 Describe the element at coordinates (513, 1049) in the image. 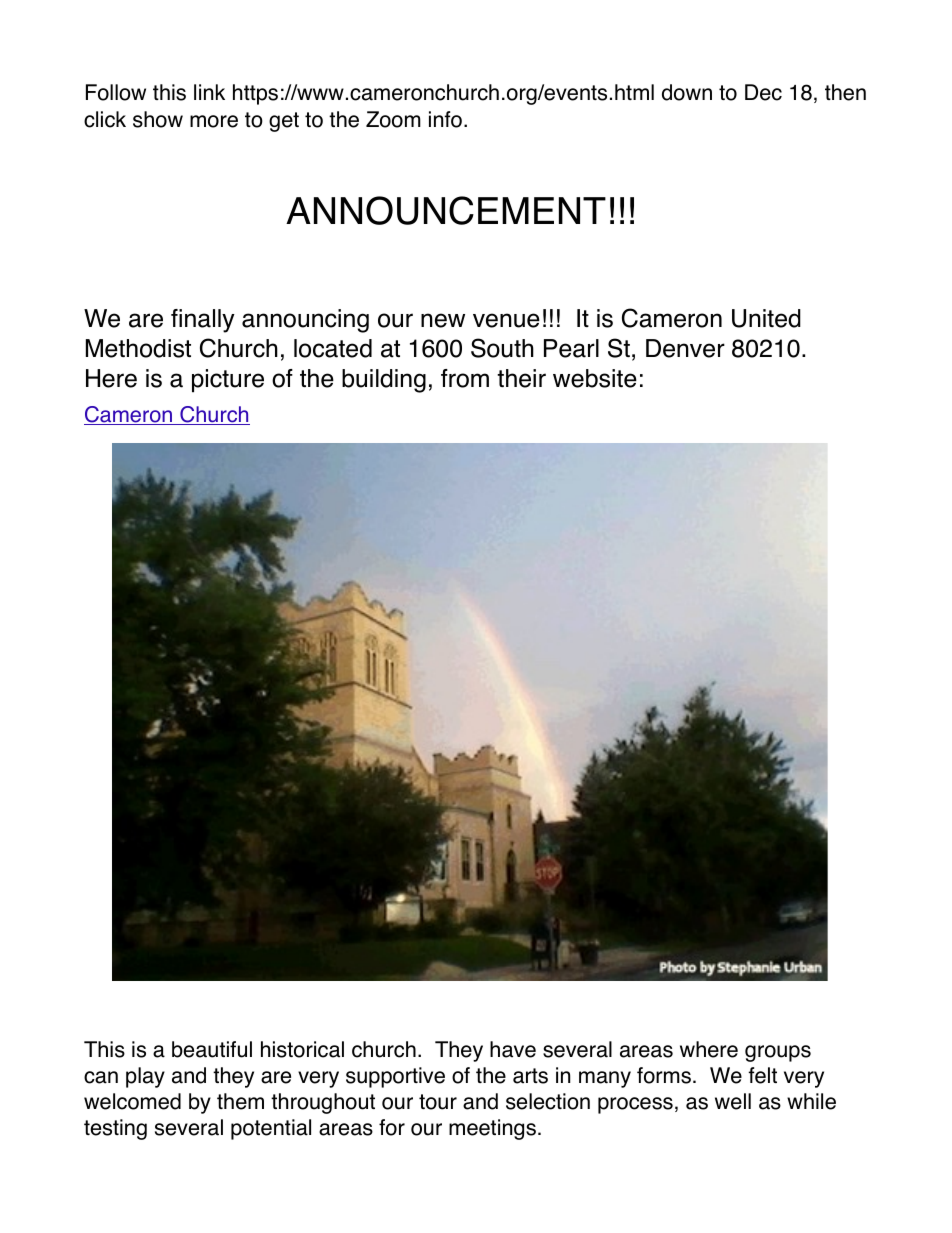

I see `have` at that location.
